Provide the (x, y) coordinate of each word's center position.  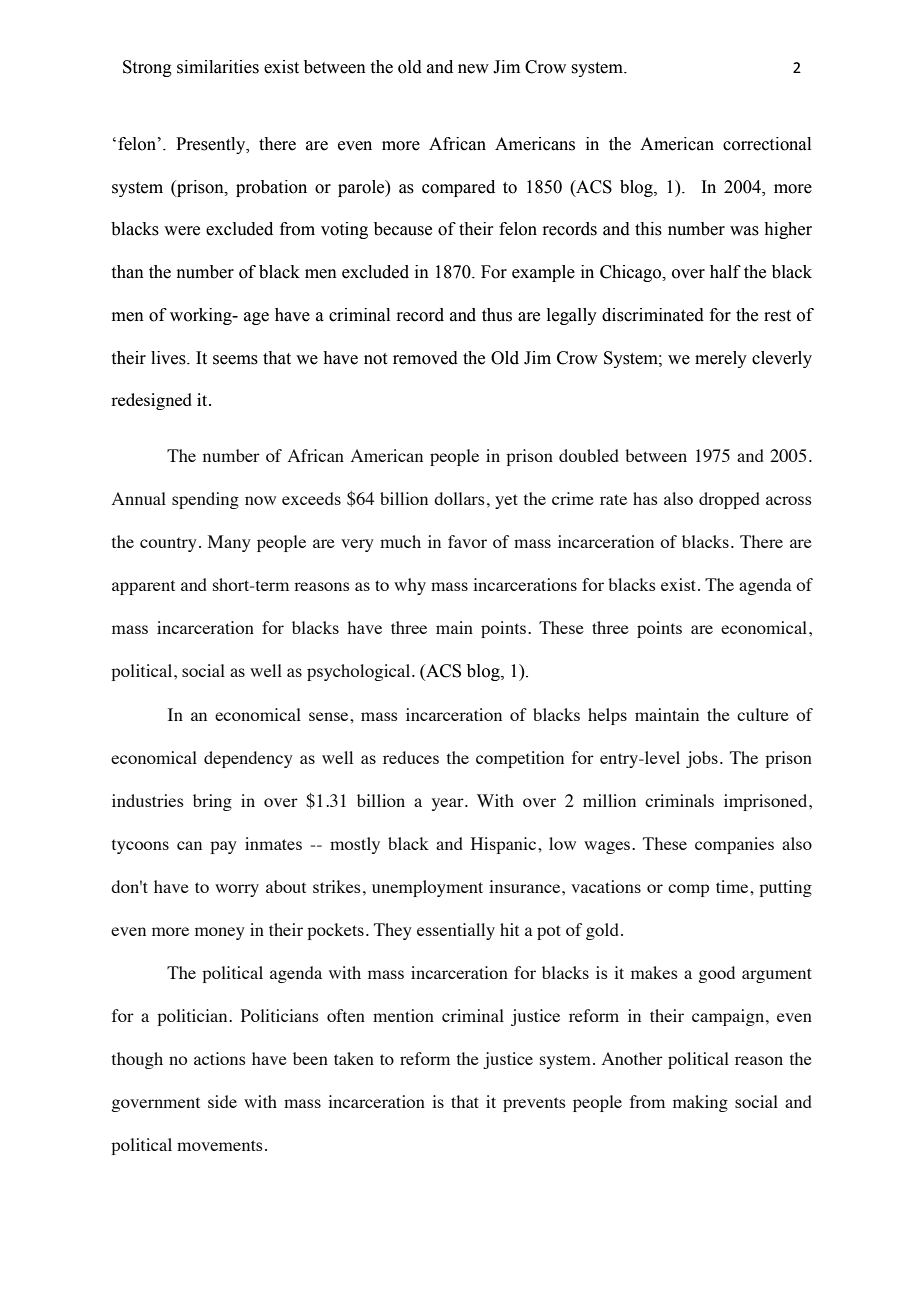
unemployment (427, 888)
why (410, 586)
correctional (767, 144)
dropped (729, 500)
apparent (143, 587)
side (222, 1101)
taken (354, 1058)
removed (425, 358)
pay (223, 847)
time (733, 886)
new (473, 69)
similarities (218, 67)
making (700, 1103)
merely (721, 359)
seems (235, 360)
